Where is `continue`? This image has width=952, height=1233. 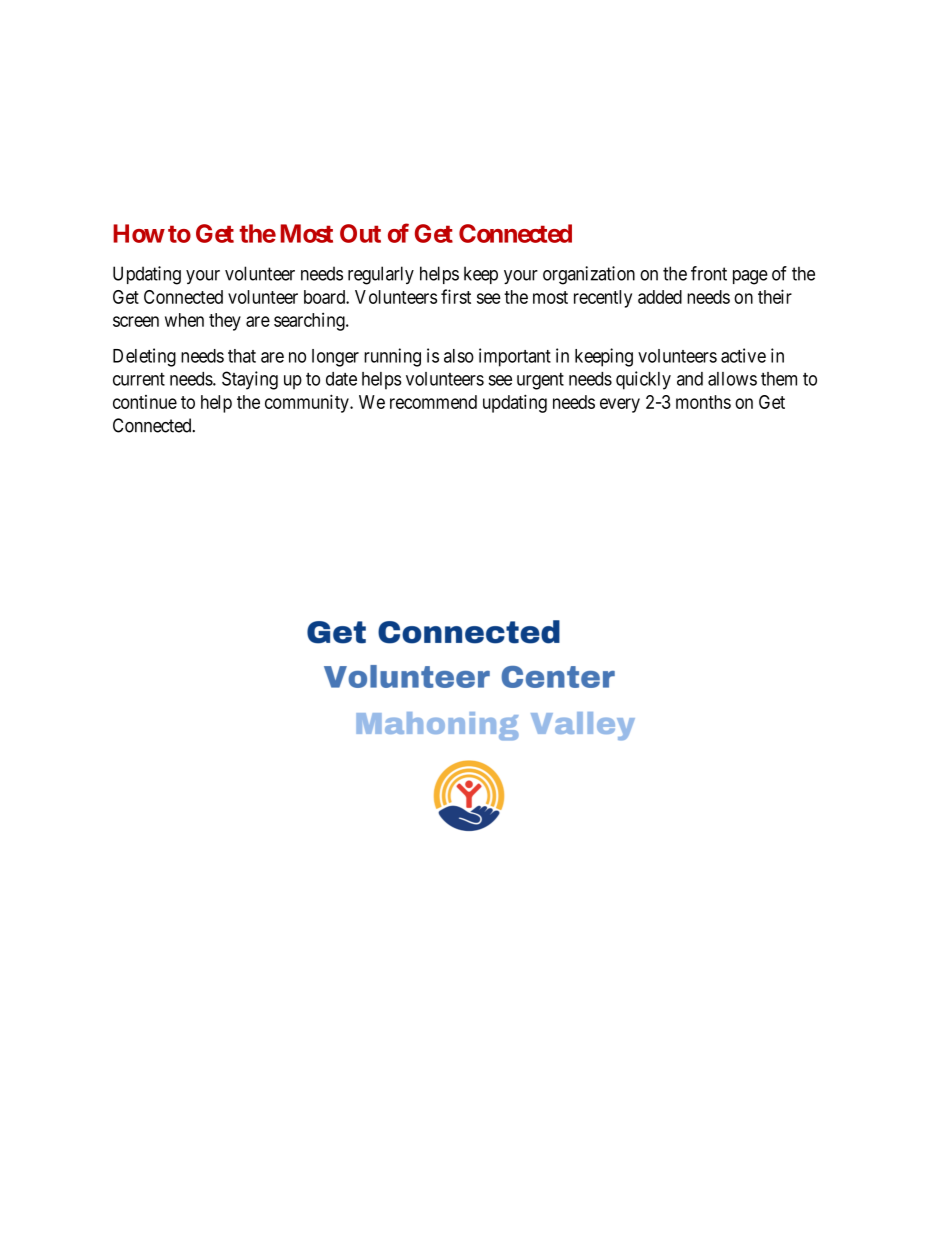
continue is located at coordinates (145, 402).
